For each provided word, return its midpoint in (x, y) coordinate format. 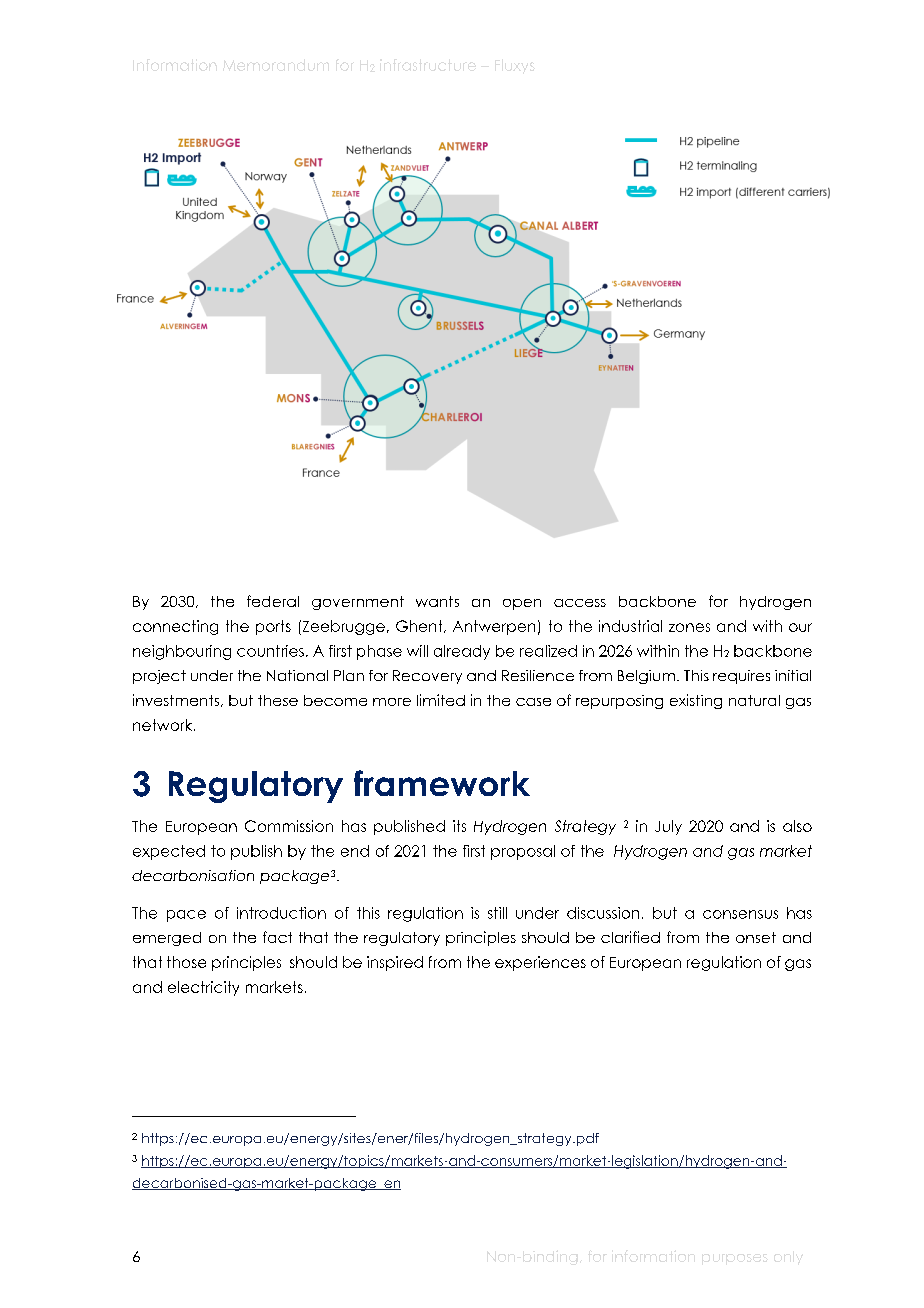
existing (696, 701)
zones (689, 627)
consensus (740, 914)
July (668, 827)
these (278, 700)
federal (273, 601)
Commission (289, 826)
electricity (203, 988)
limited (441, 700)
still (497, 913)
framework (442, 783)
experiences (540, 963)
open (522, 604)
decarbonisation (193, 875)
